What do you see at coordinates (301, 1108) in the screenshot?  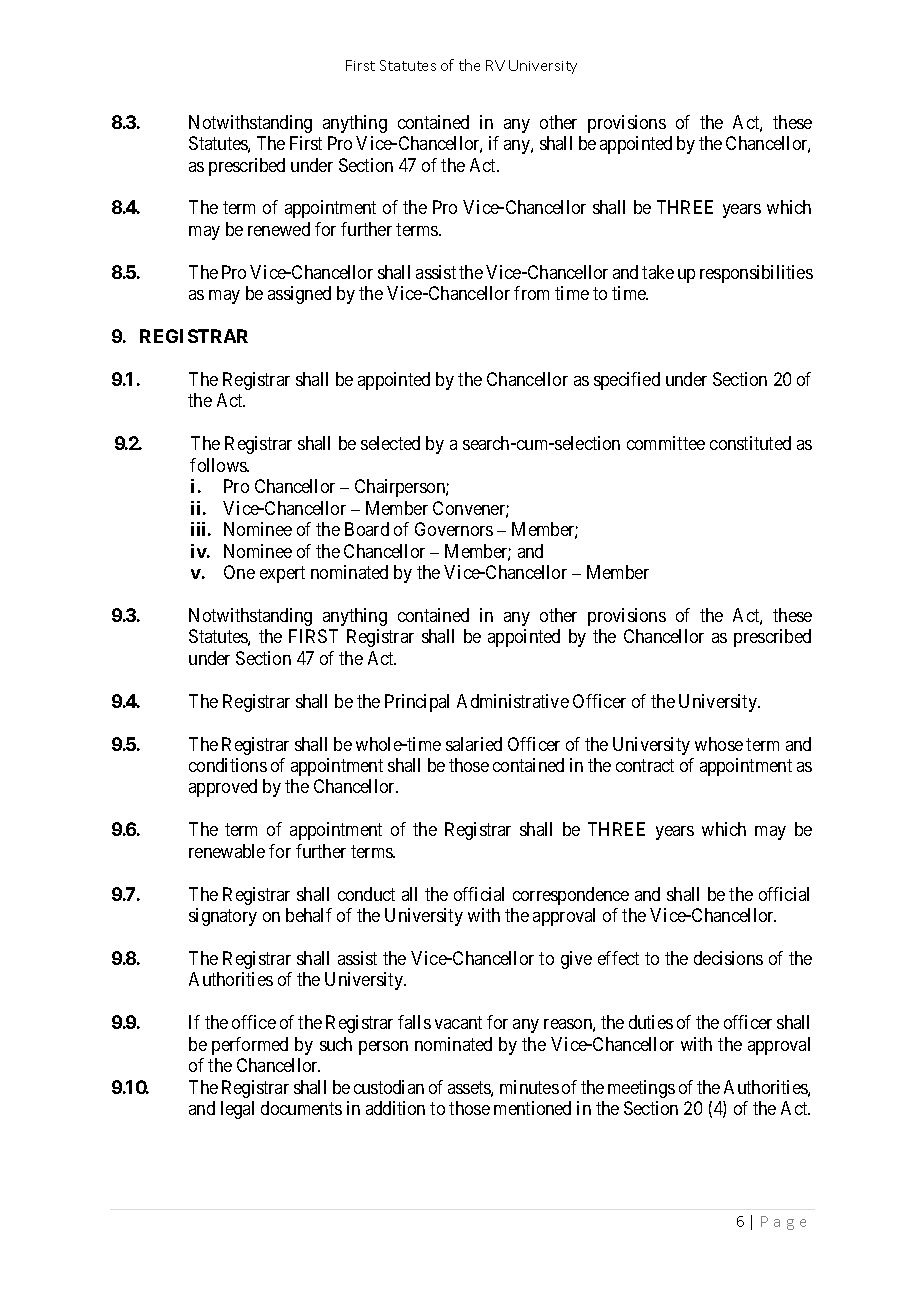 I see `documents` at bounding box center [301, 1108].
